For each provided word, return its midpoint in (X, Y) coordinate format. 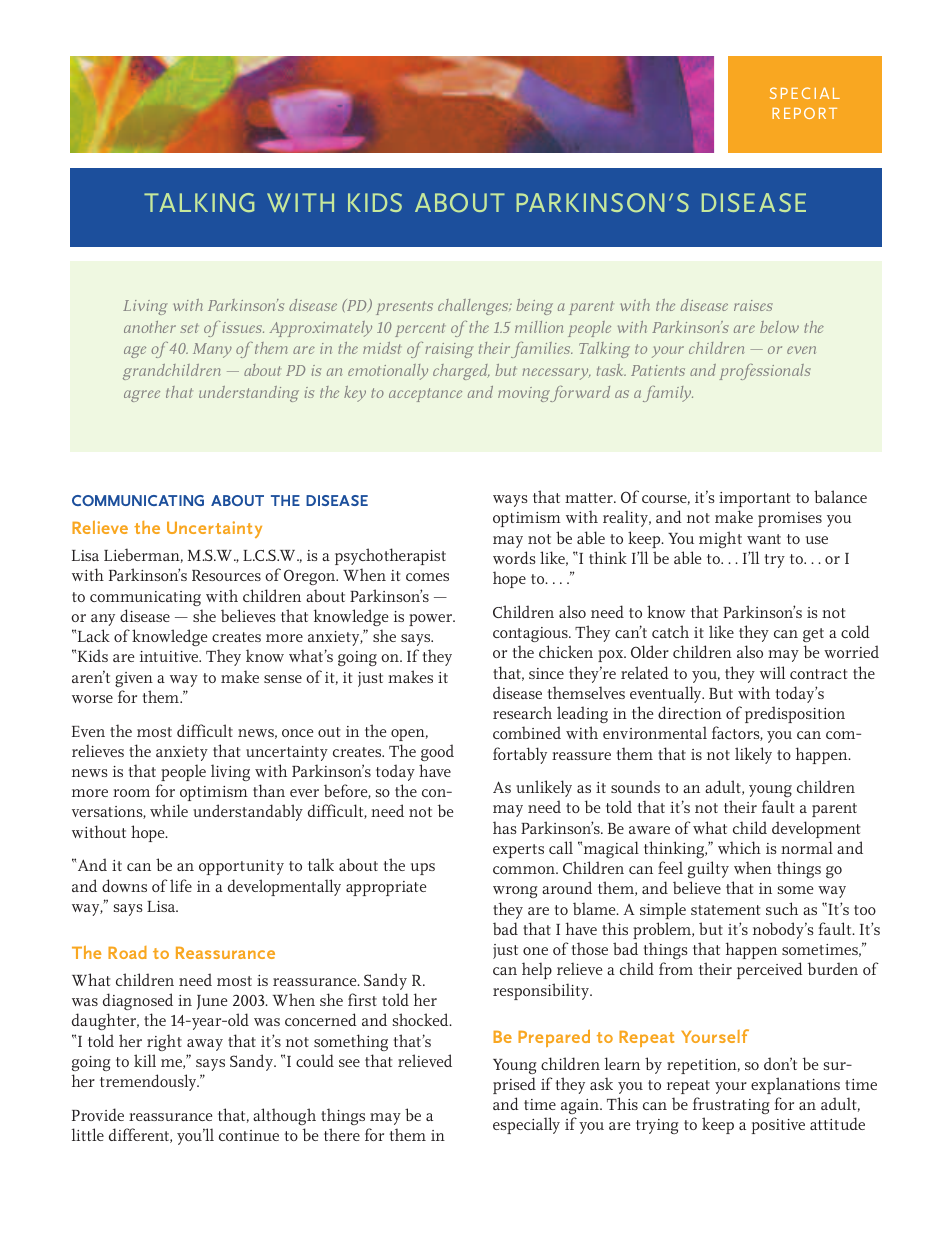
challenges (474, 307)
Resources (226, 575)
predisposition (795, 714)
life (181, 885)
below (779, 327)
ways (510, 501)
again (581, 1108)
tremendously (149, 1082)
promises (790, 519)
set (189, 328)
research (522, 712)
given (134, 679)
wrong (515, 892)
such (782, 908)
